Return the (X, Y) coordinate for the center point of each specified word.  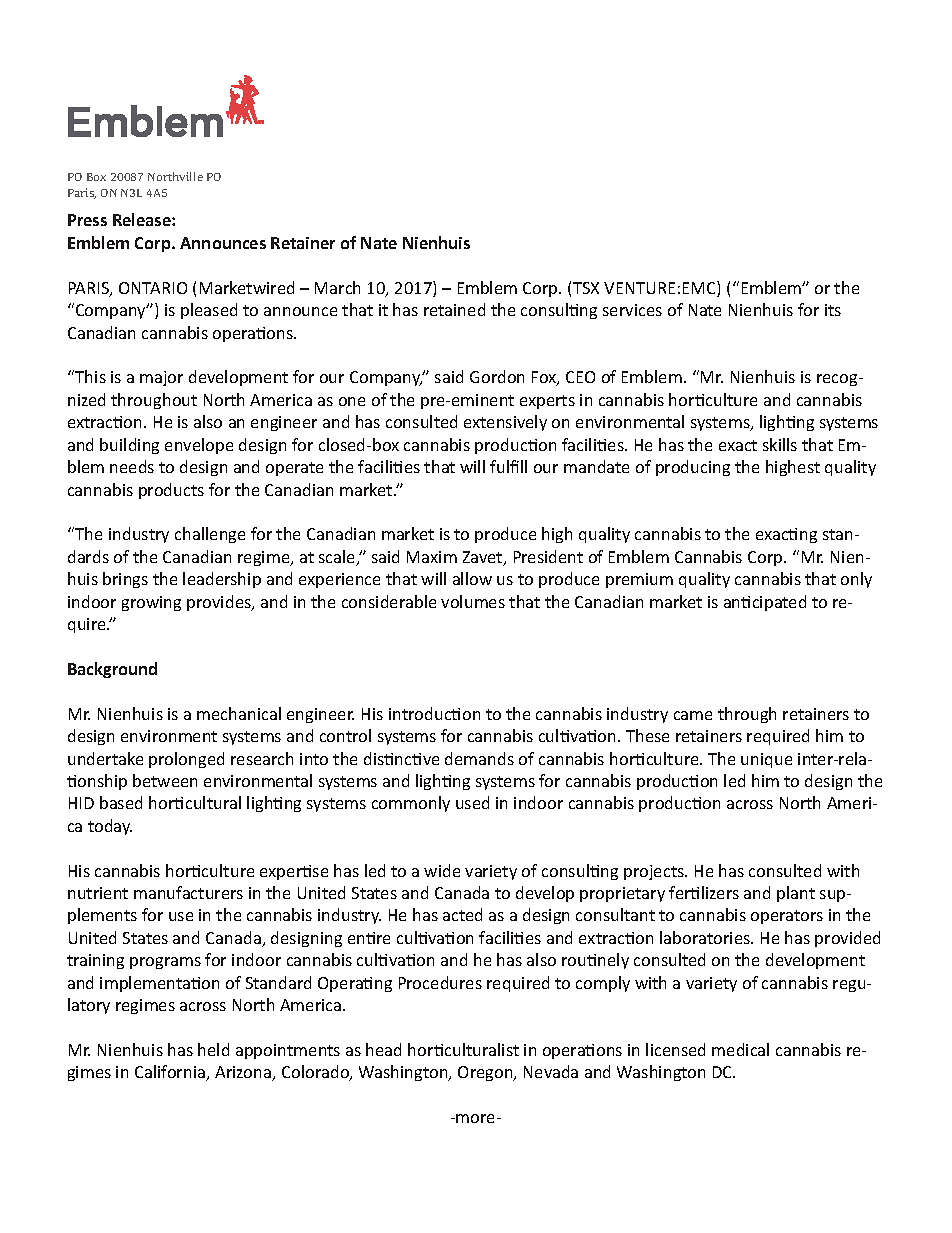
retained (454, 309)
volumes (473, 601)
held (213, 1049)
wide (442, 870)
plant (796, 894)
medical (740, 1049)
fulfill (508, 466)
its (833, 310)
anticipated (765, 603)
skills (780, 444)
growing (151, 603)
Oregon (486, 1073)
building (129, 446)
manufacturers (188, 892)
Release (143, 219)
